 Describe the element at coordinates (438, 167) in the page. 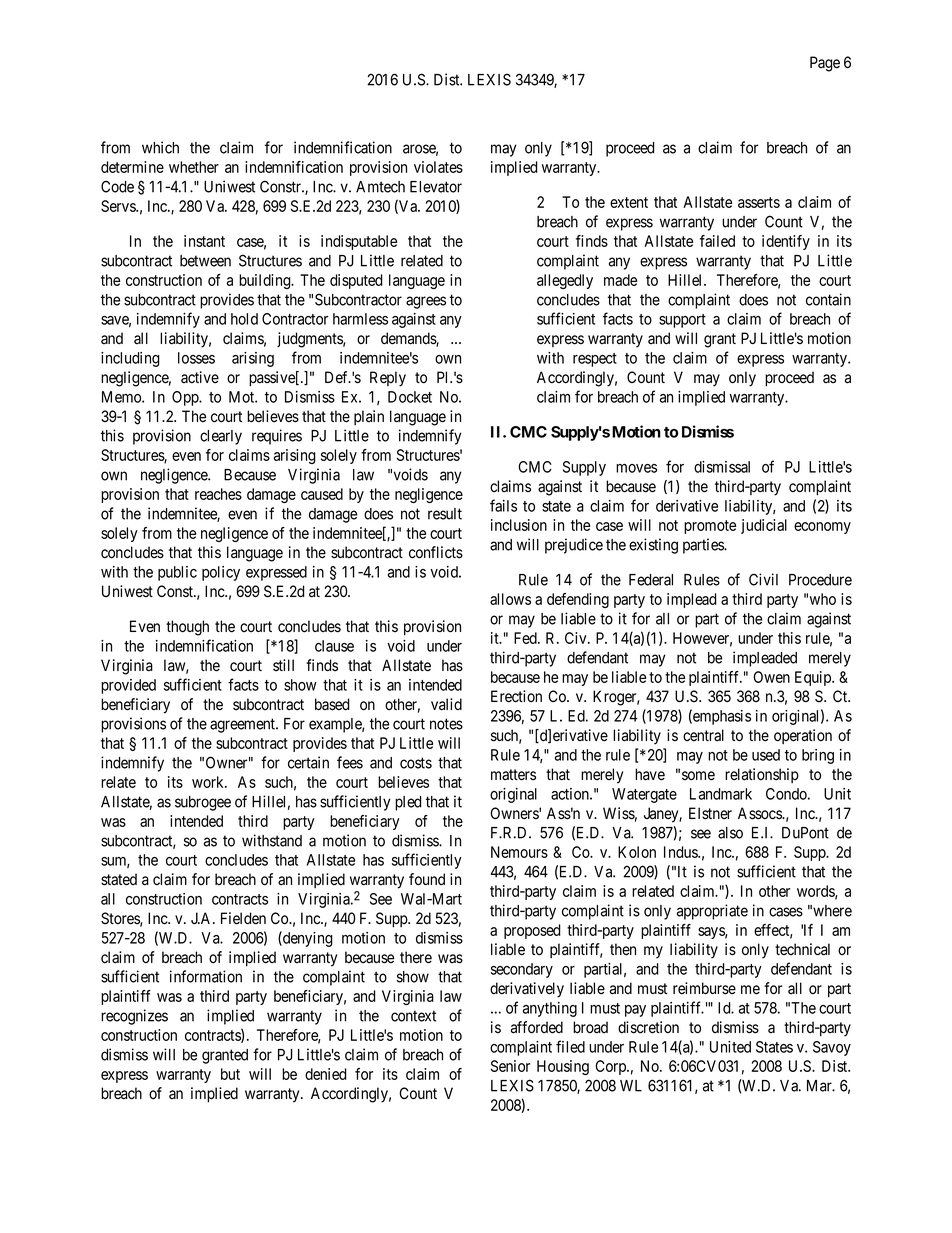

I see `violates` at that location.
